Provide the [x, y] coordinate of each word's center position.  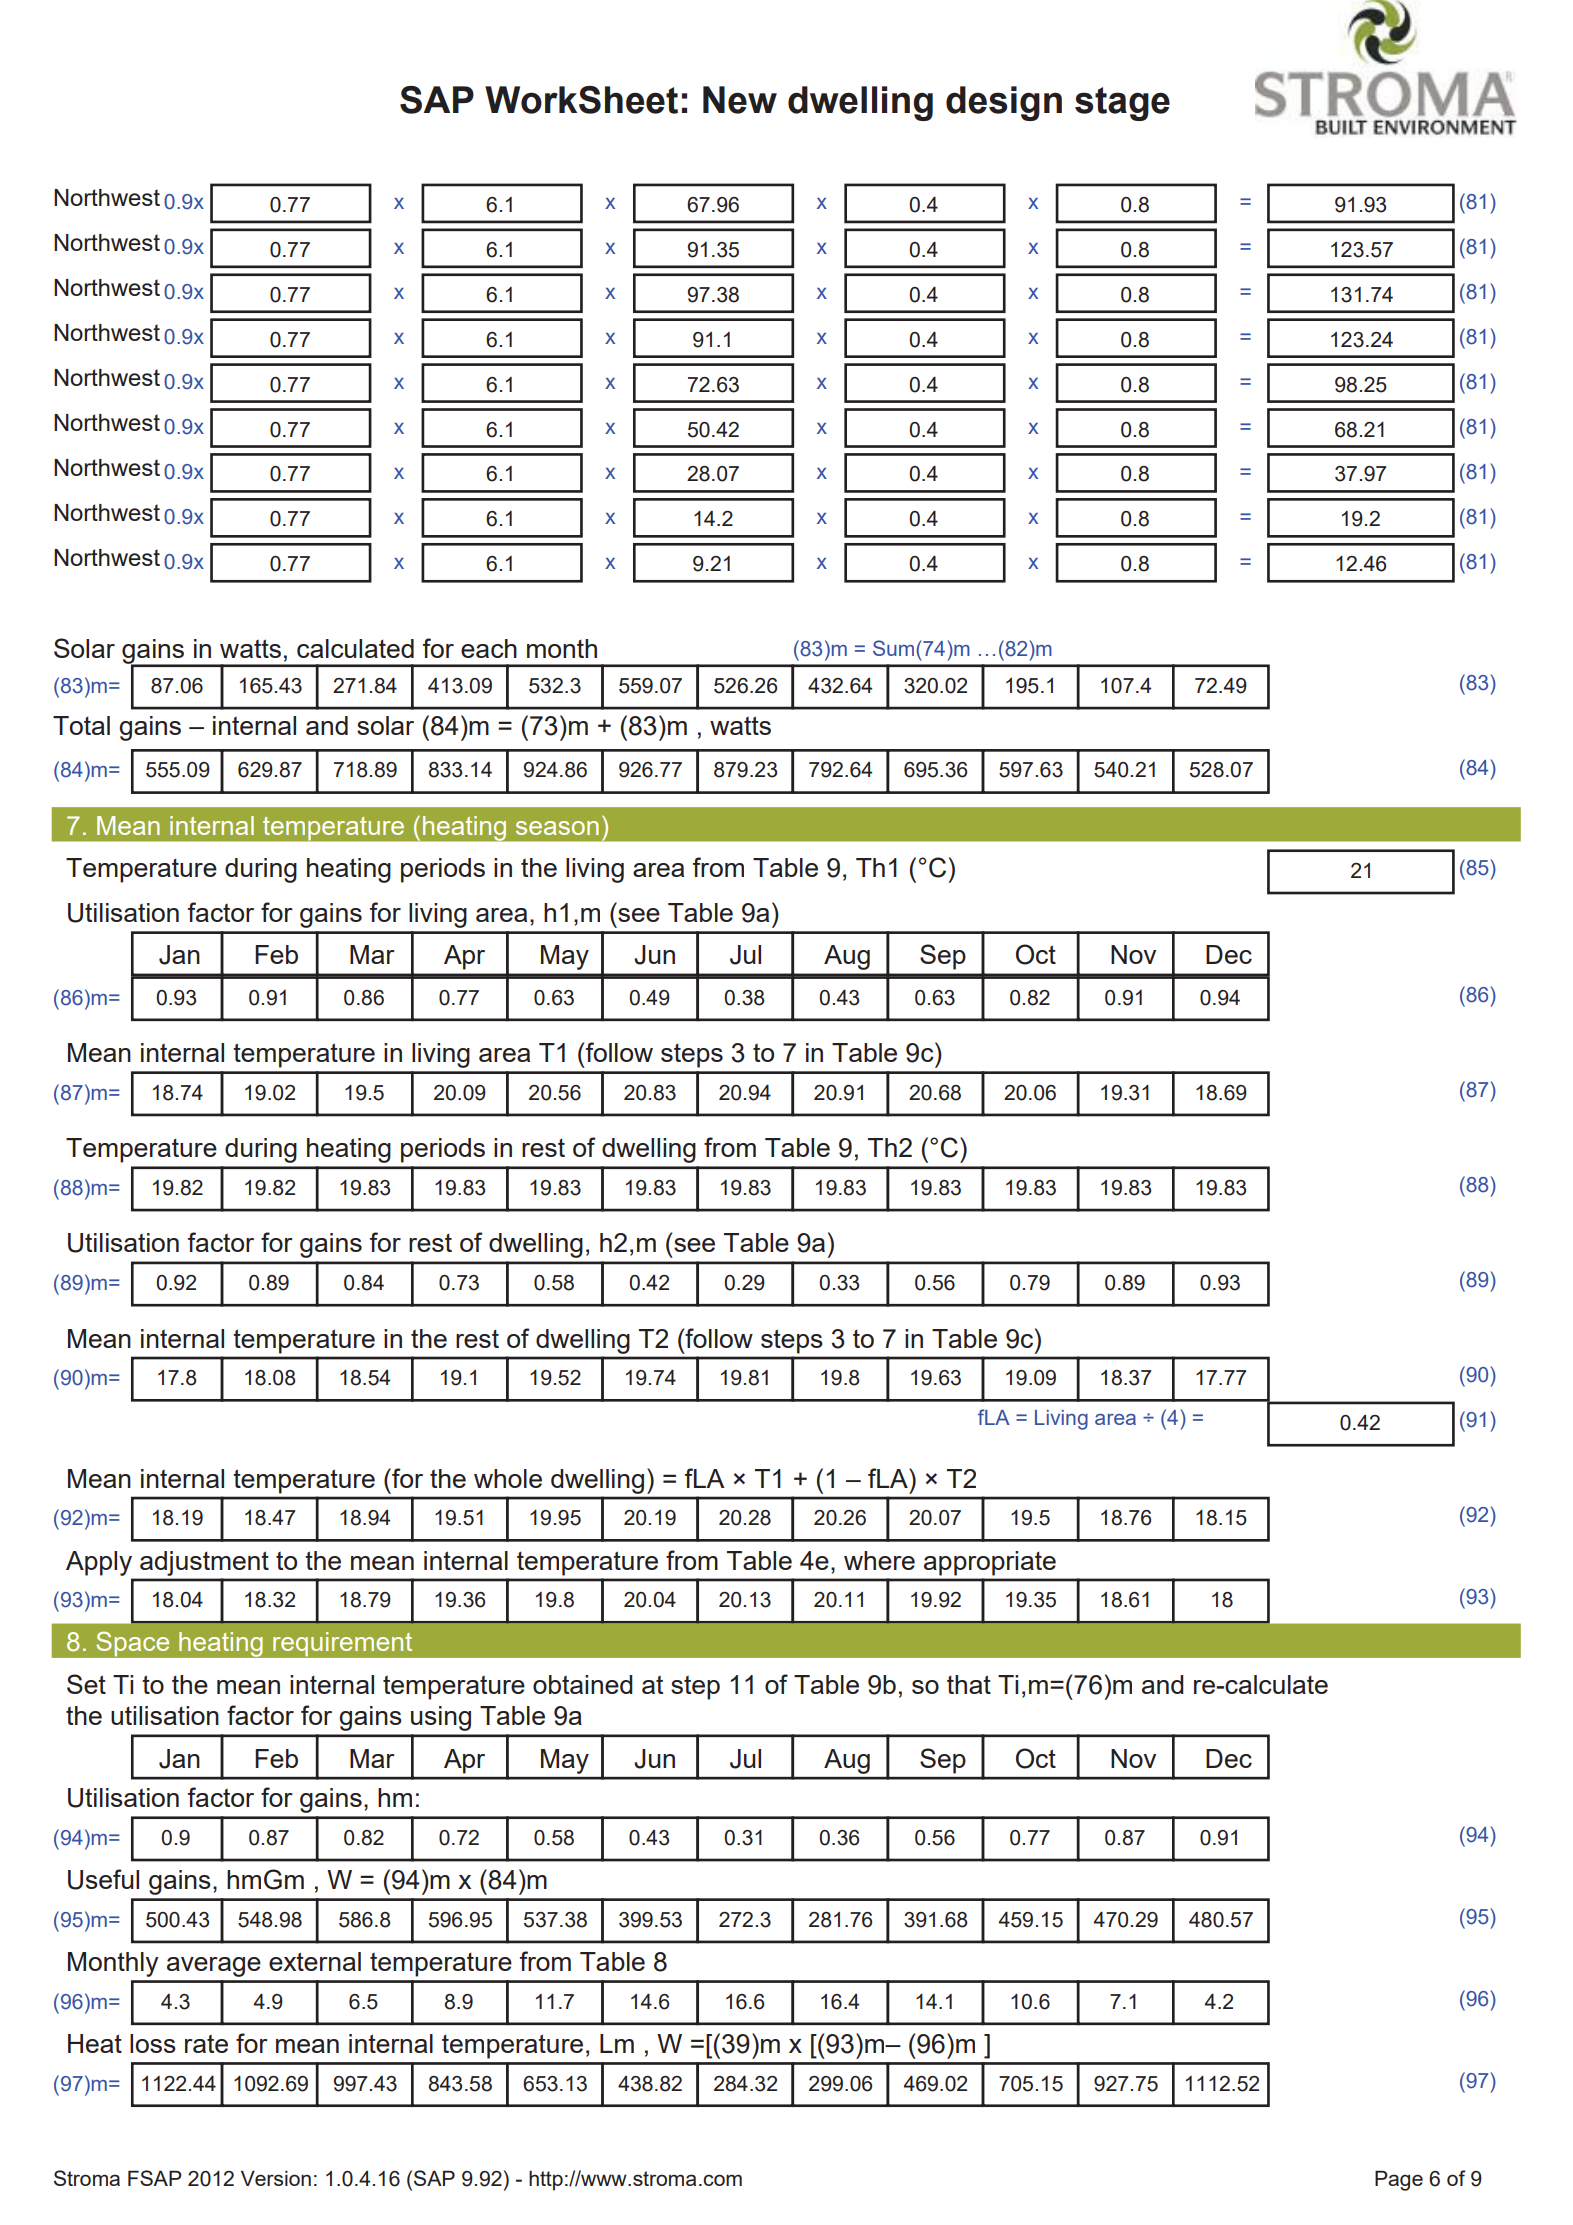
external [315, 1961]
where [879, 1560]
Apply [99, 1563]
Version [276, 2178]
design [1004, 103]
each [489, 648]
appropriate [990, 1563]
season [557, 828]
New [740, 100]
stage [1122, 104]
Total [81, 725]
